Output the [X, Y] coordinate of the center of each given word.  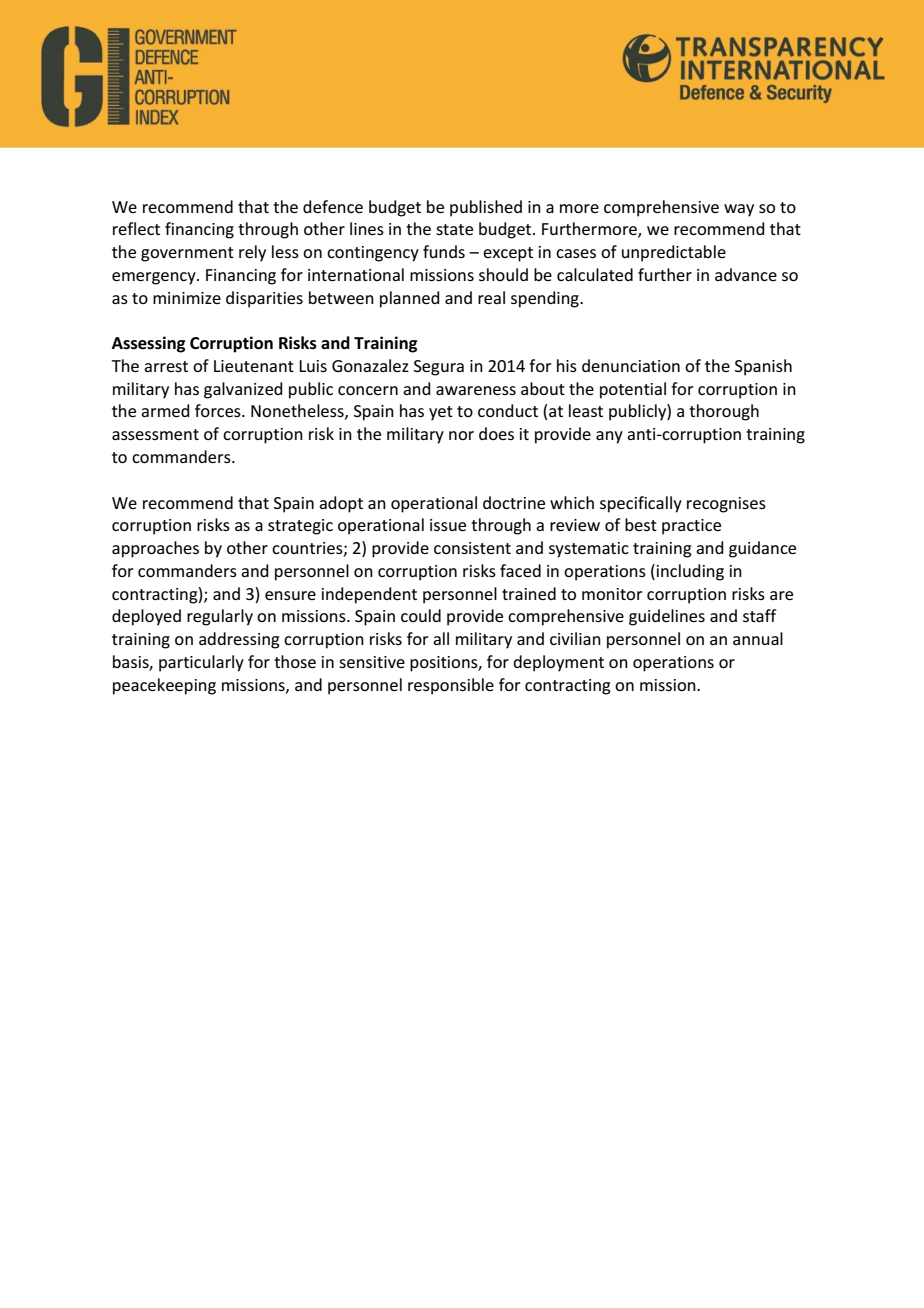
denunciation [631, 365]
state [454, 229]
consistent [472, 548]
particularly [201, 663]
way [739, 210]
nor [461, 435]
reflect [136, 228]
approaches [155, 549]
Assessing [148, 344]
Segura [439, 368]
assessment [155, 434]
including [690, 572]
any [609, 437]
